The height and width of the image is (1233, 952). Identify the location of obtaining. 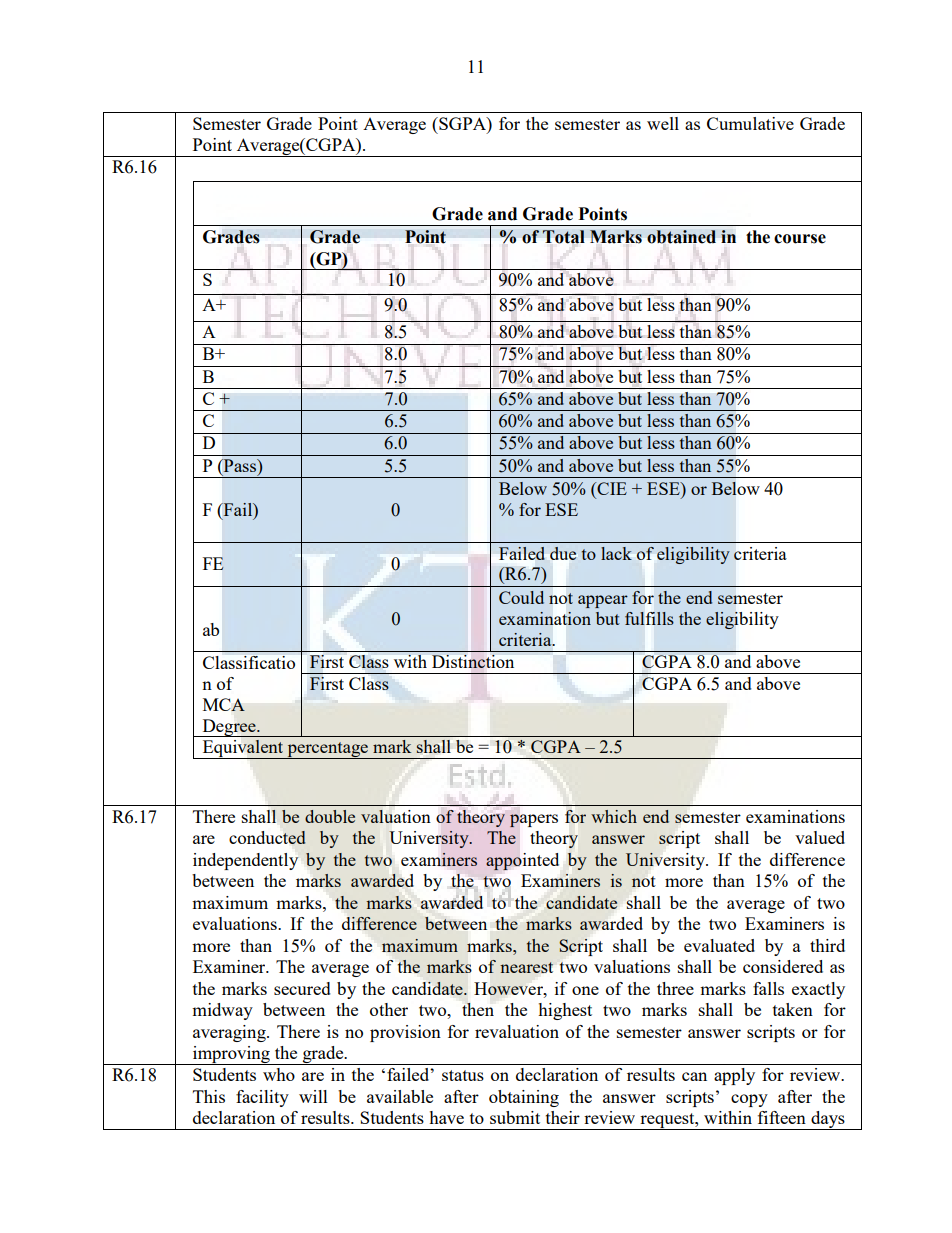
(524, 1098).
